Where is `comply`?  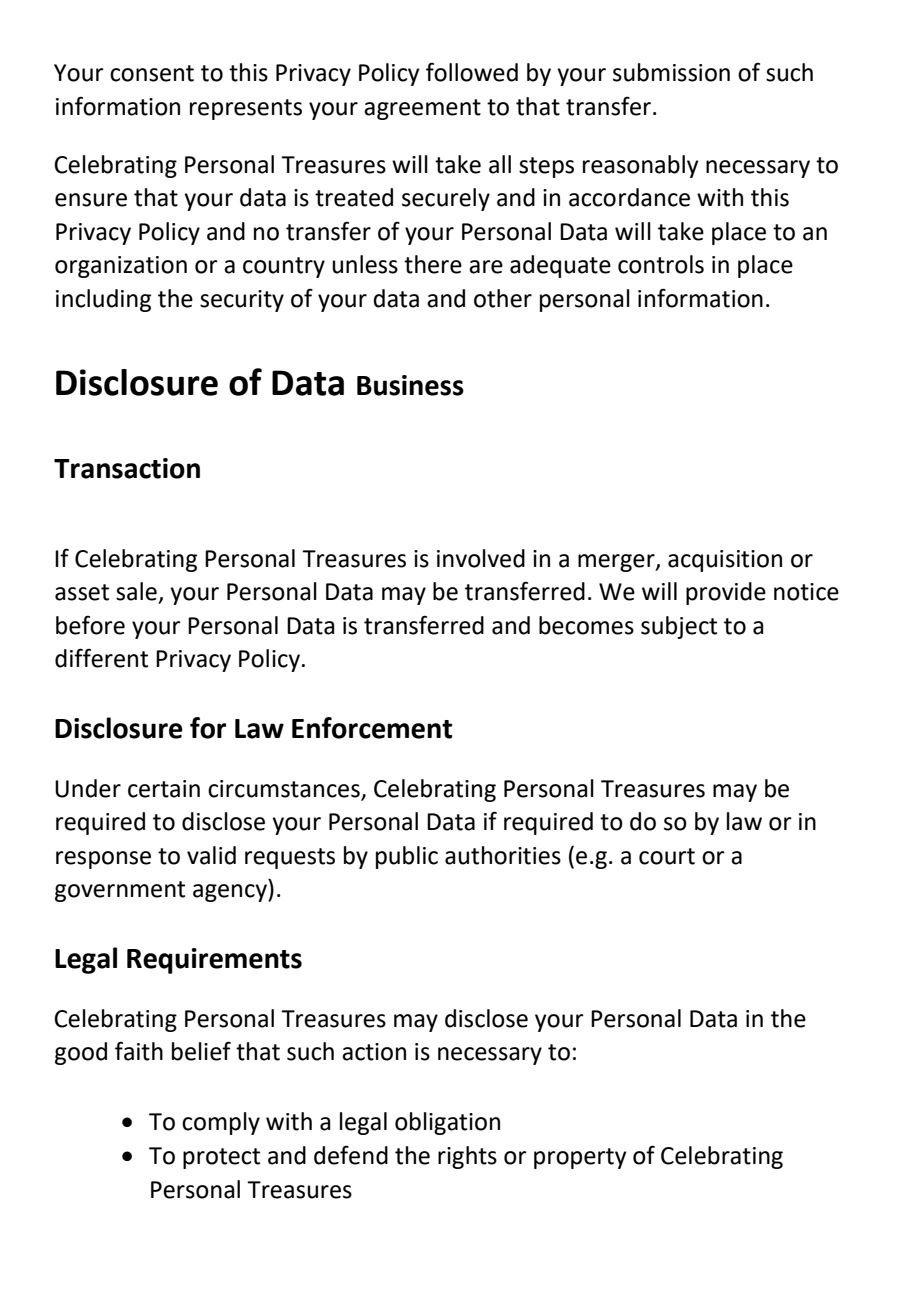 comply is located at coordinates (221, 1123).
